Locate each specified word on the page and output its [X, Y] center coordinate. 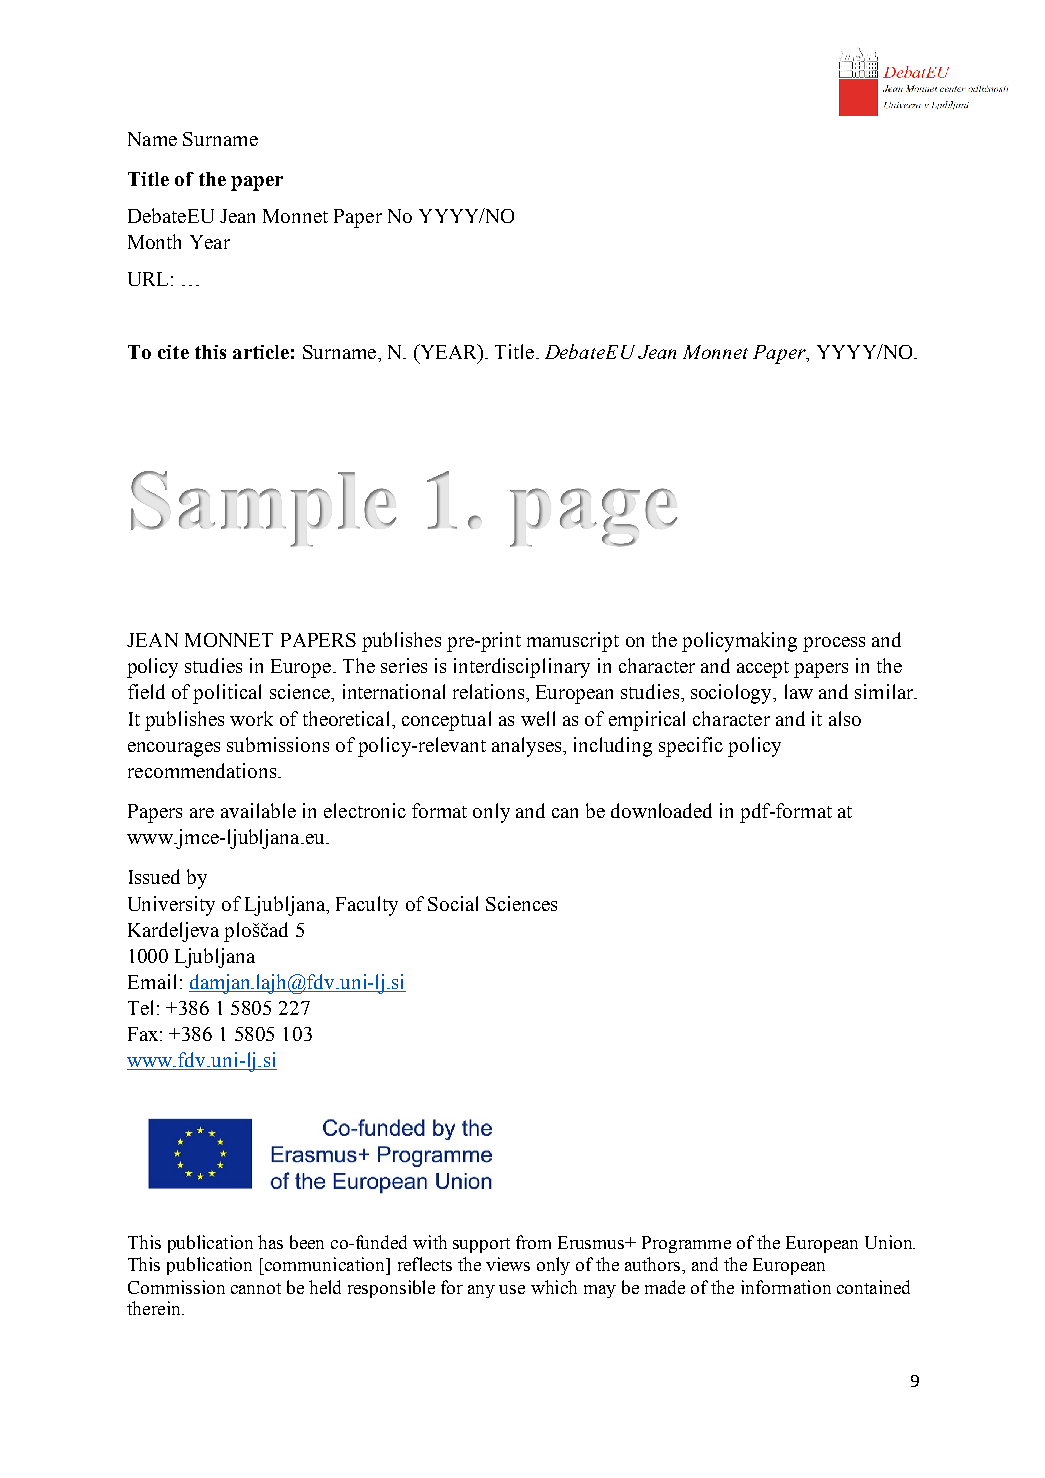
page [594, 517]
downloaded [661, 810]
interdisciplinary [522, 668]
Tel [140, 1007]
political [227, 694]
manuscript [573, 642]
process [834, 644]
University [171, 906]
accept [763, 669]
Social [453, 903]
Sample [264, 509]
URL [148, 279]
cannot [256, 1288]
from [533, 1242]
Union [890, 1242]
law [799, 691]
